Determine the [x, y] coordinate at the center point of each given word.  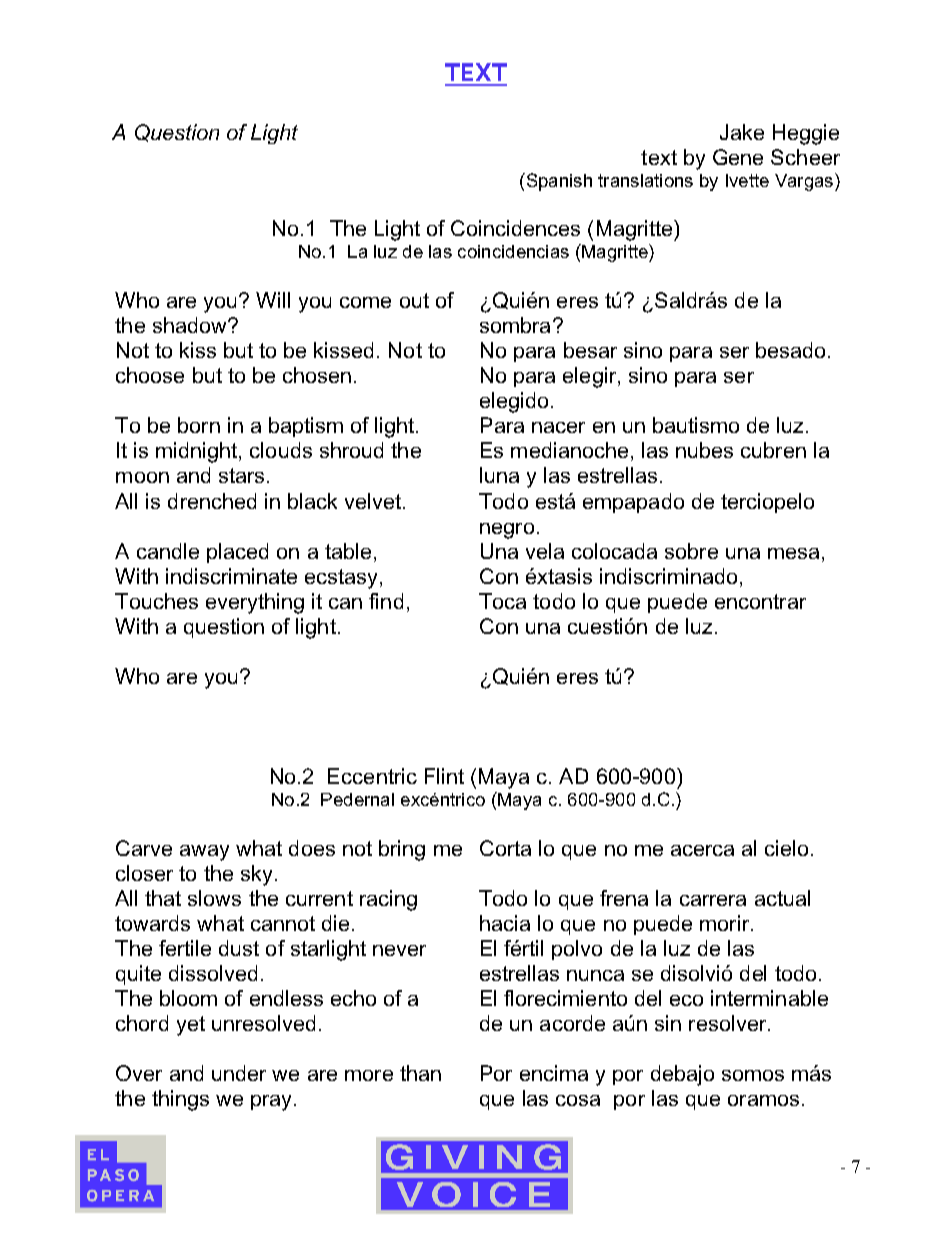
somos [753, 1075]
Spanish [558, 182]
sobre [691, 551]
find [386, 601]
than [420, 1073]
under [239, 1073]
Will [273, 300]
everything [255, 603]
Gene [738, 157]
